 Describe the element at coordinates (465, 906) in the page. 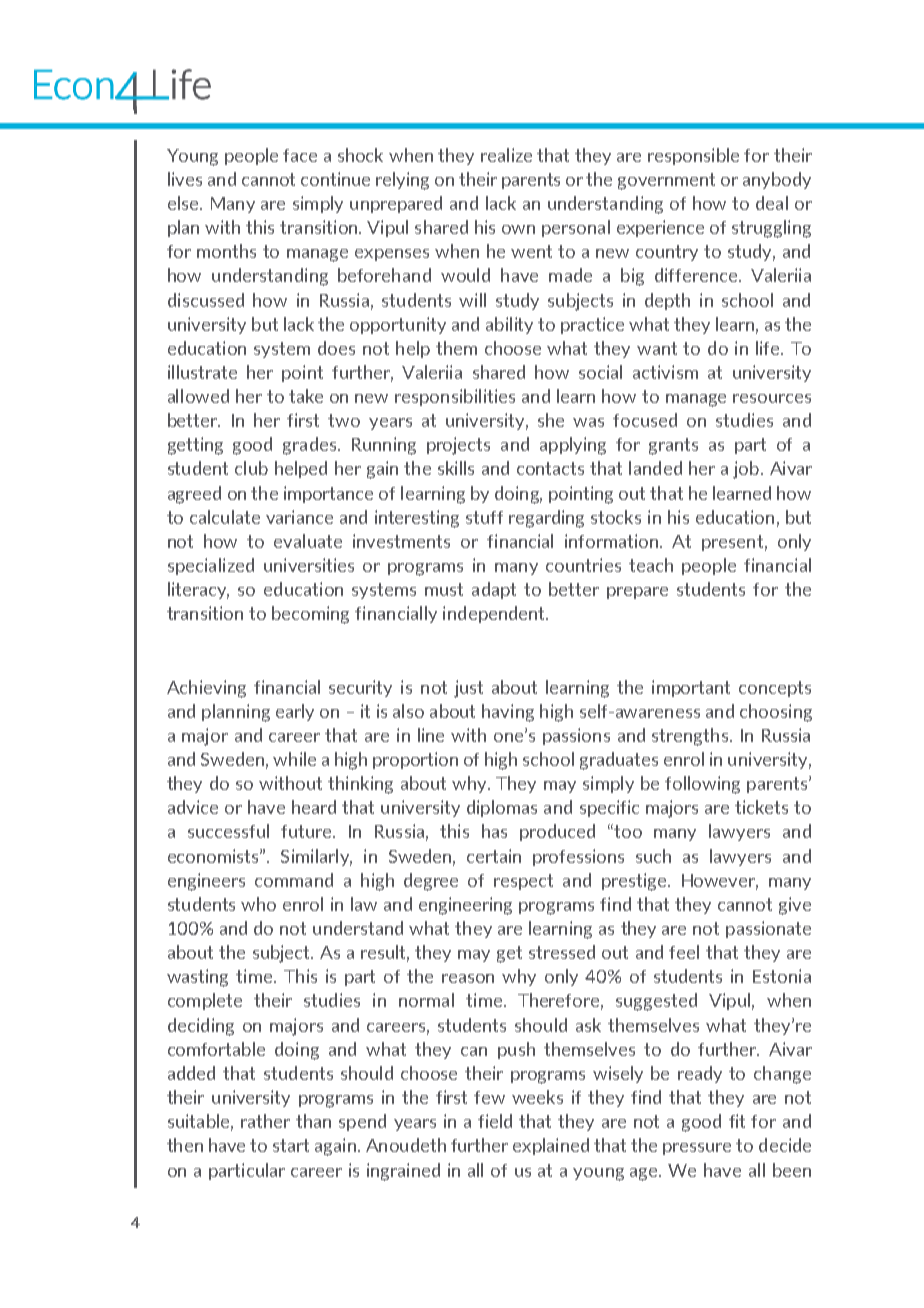

I see `engineering` at that location.
